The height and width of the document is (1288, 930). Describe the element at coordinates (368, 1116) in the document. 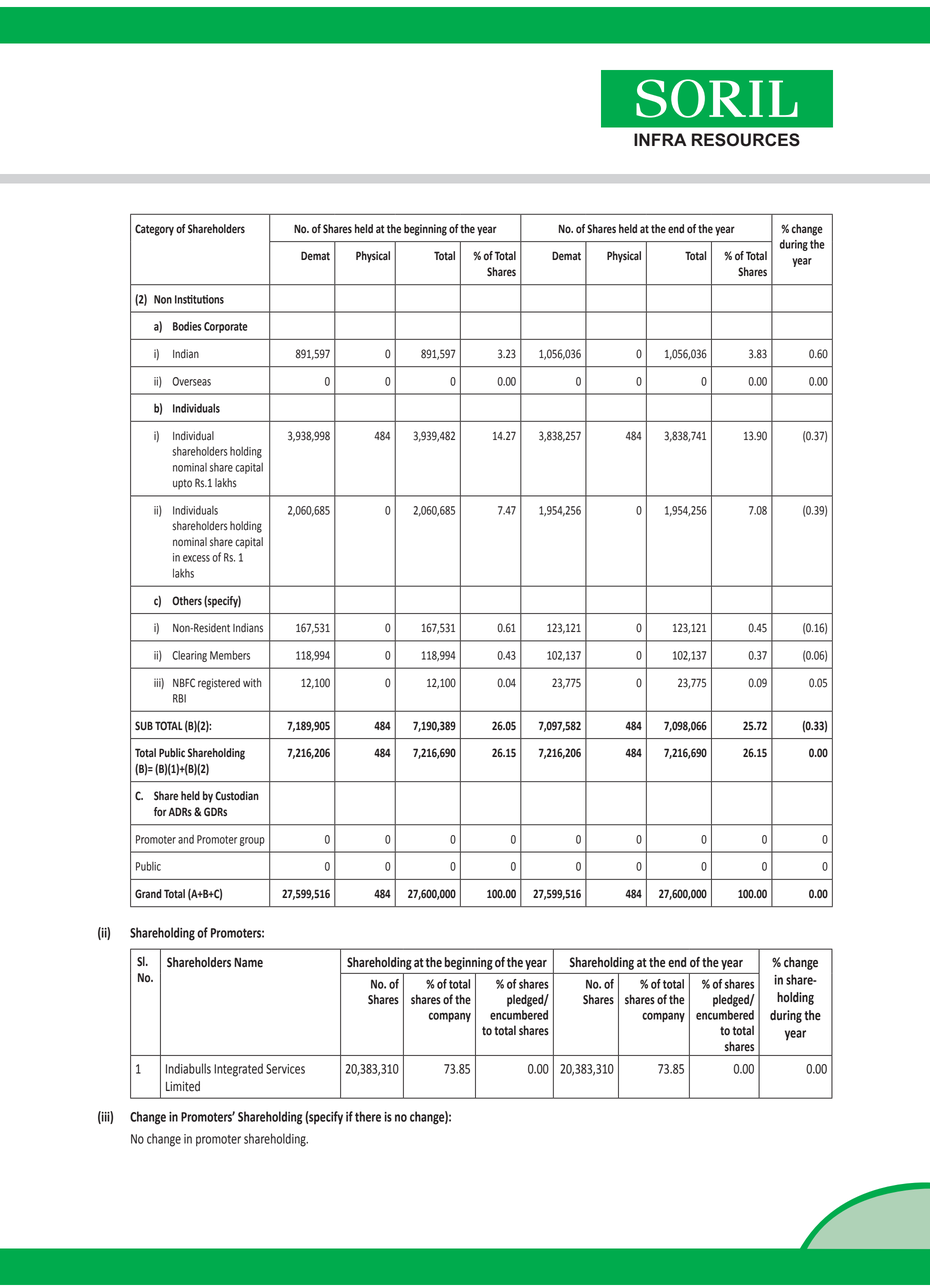

I see `there` at that location.
